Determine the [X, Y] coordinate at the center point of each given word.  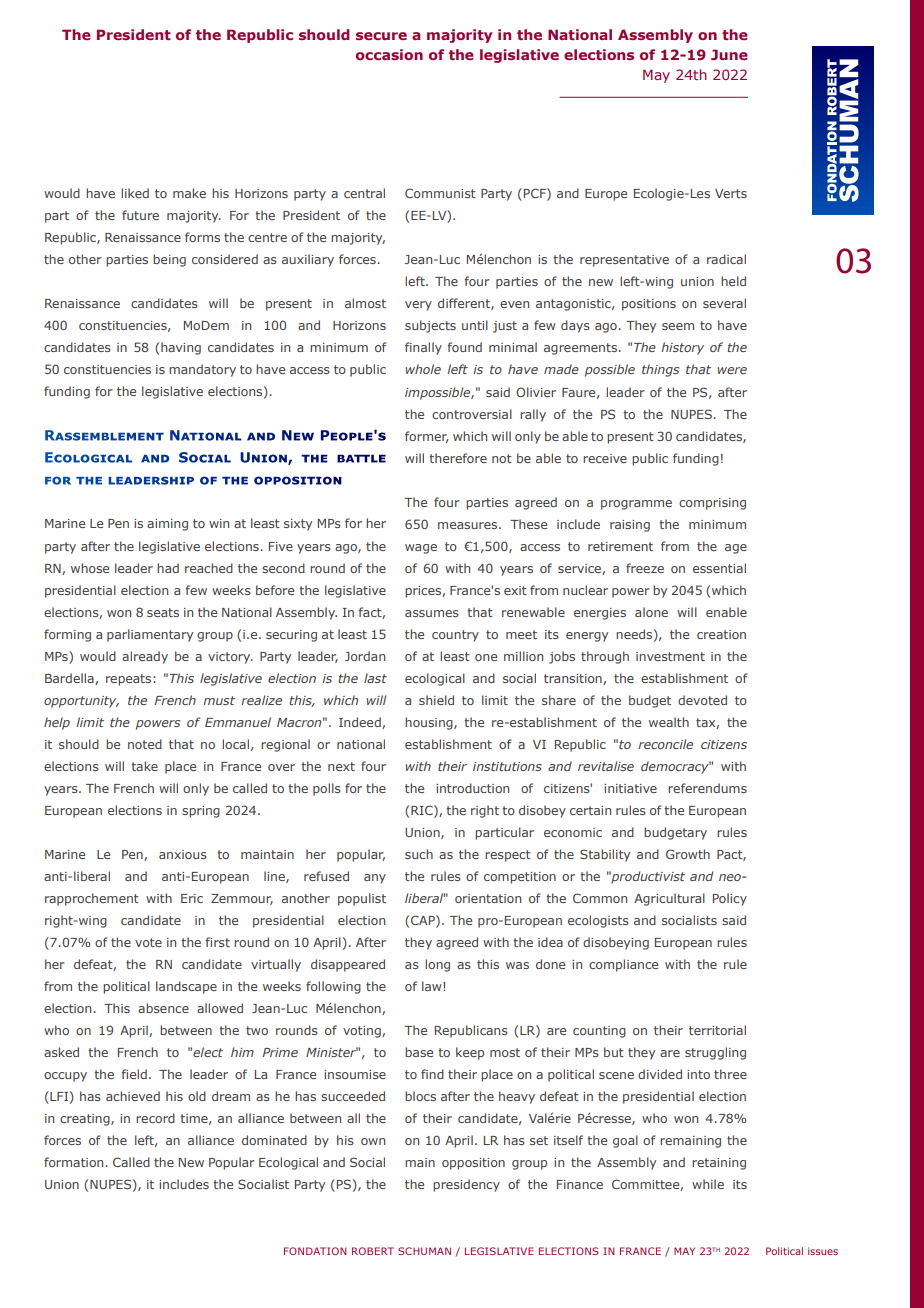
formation [73, 1162]
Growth [688, 854]
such [419, 854]
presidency [466, 1185]
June [729, 54]
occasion [389, 54]
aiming [167, 525]
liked [135, 193]
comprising [712, 504]
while [708, 1184]
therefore [458, 458]
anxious [183, 854]
